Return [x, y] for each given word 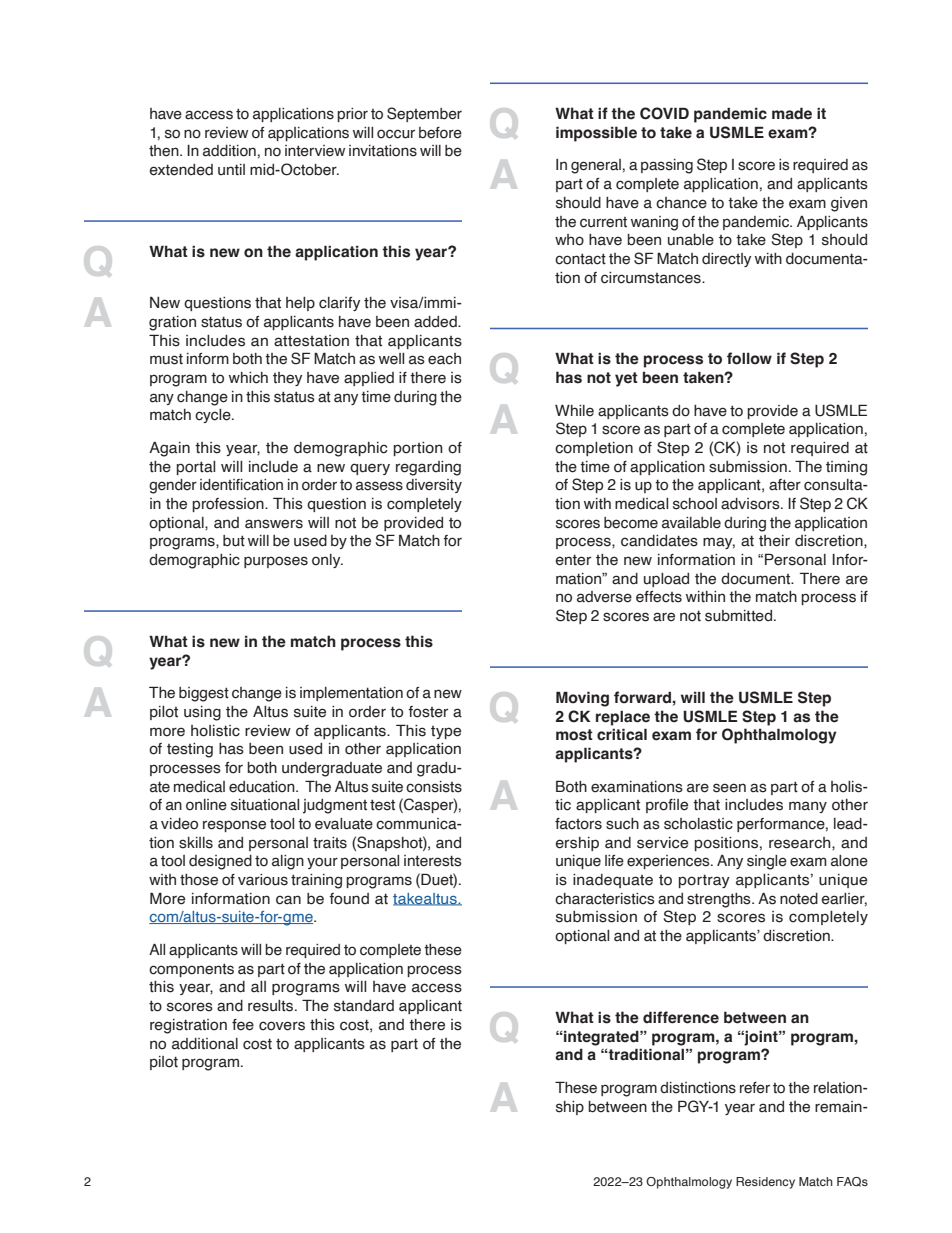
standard [364, 1006]
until [231, 170]
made [792, 113]
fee [243, 1025]
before [440, 133]
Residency [765, 1183]
